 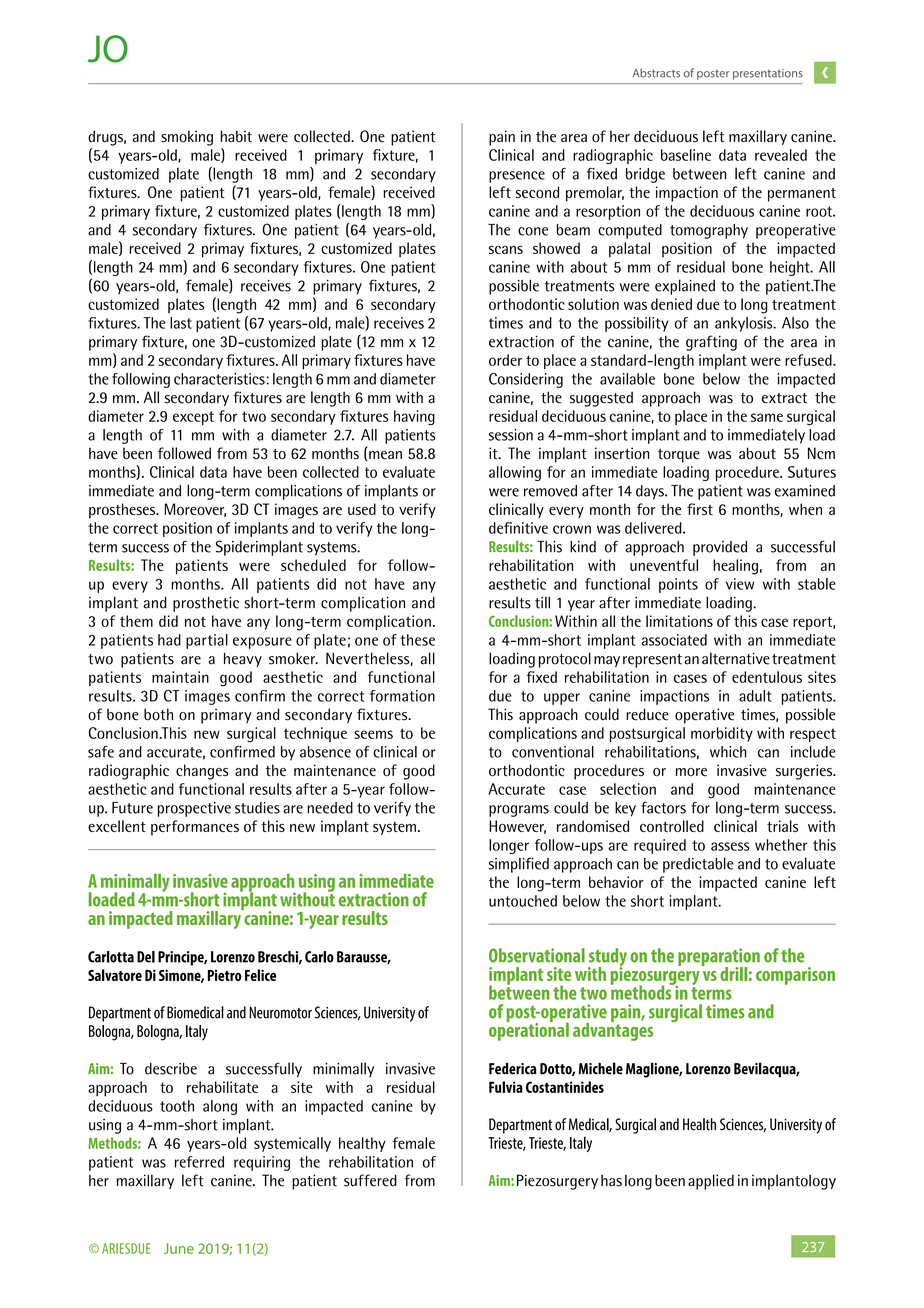 I want to click on assess, so click(x=730, y=846).
